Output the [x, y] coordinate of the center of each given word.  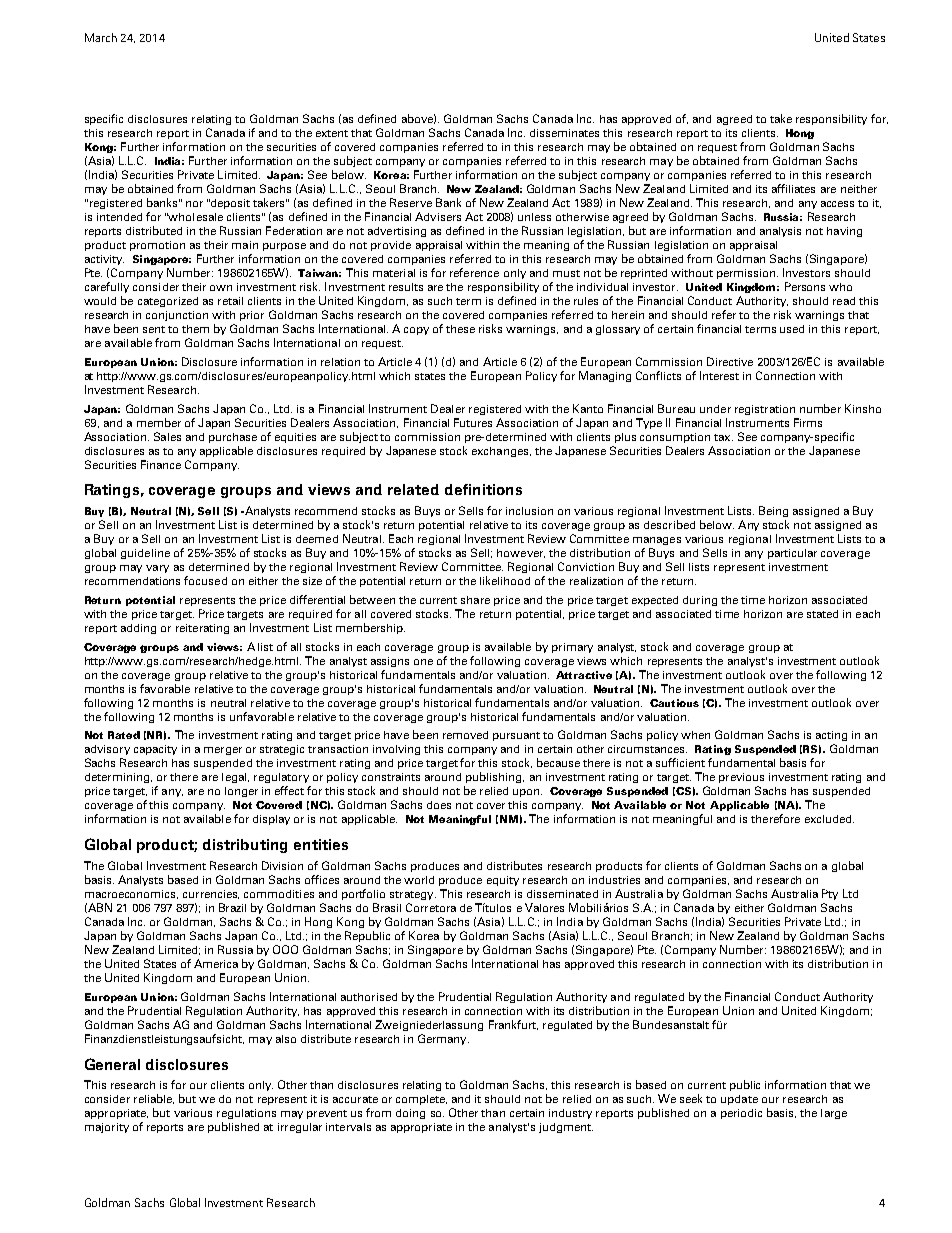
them [195, 329]
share [475, 600]
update [739, 1100]
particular [792, 554]
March [101, 37]
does [439, 805]
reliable [154, 1099]
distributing [245, 846]
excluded [829, 819]
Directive [730, 361]
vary [157, 569]
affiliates [793, 188]
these [460, 329]
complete [421, 1100]
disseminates [564, 133]
